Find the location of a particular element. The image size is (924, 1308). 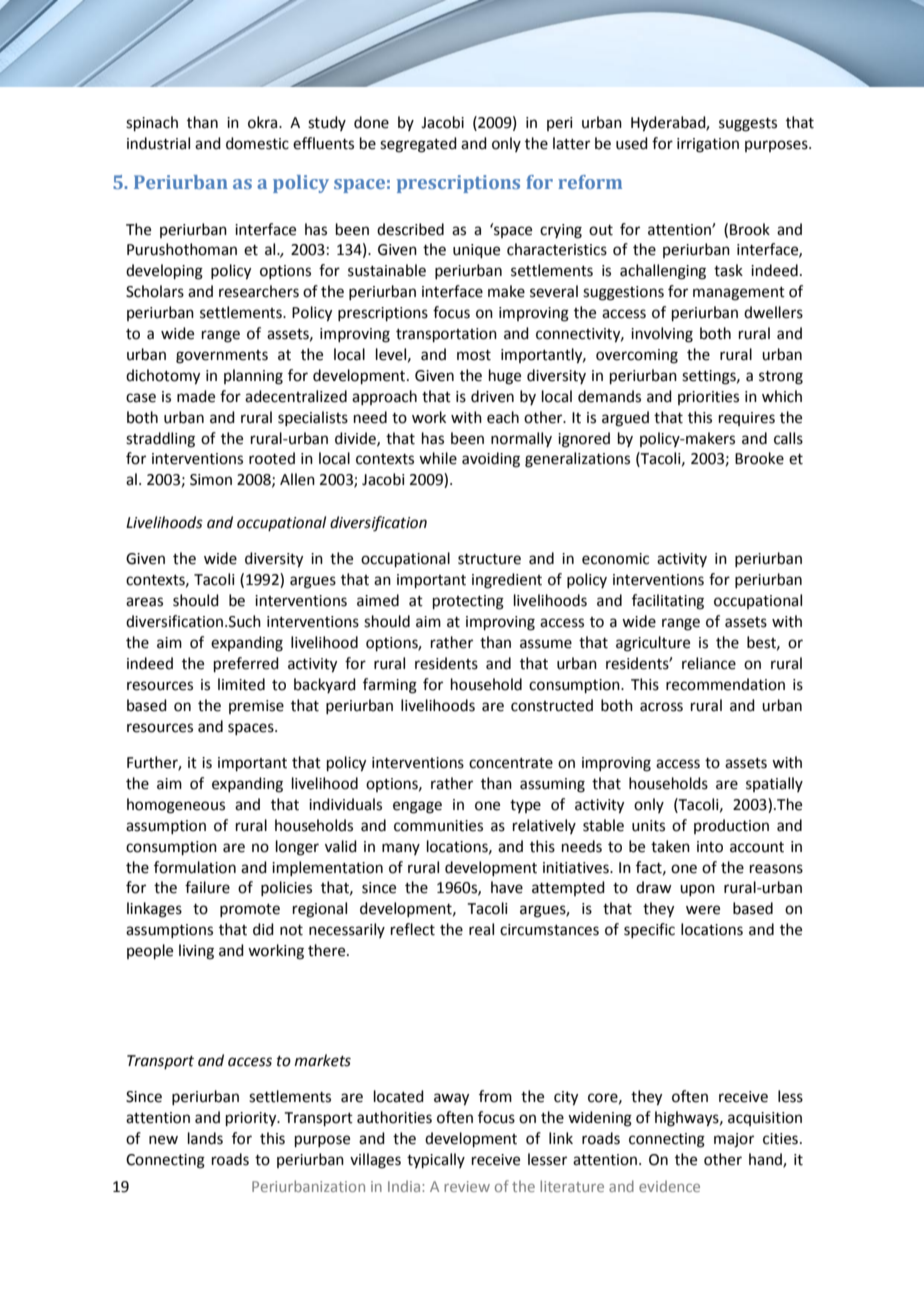

priorities is located at coordinates (708, 398).
